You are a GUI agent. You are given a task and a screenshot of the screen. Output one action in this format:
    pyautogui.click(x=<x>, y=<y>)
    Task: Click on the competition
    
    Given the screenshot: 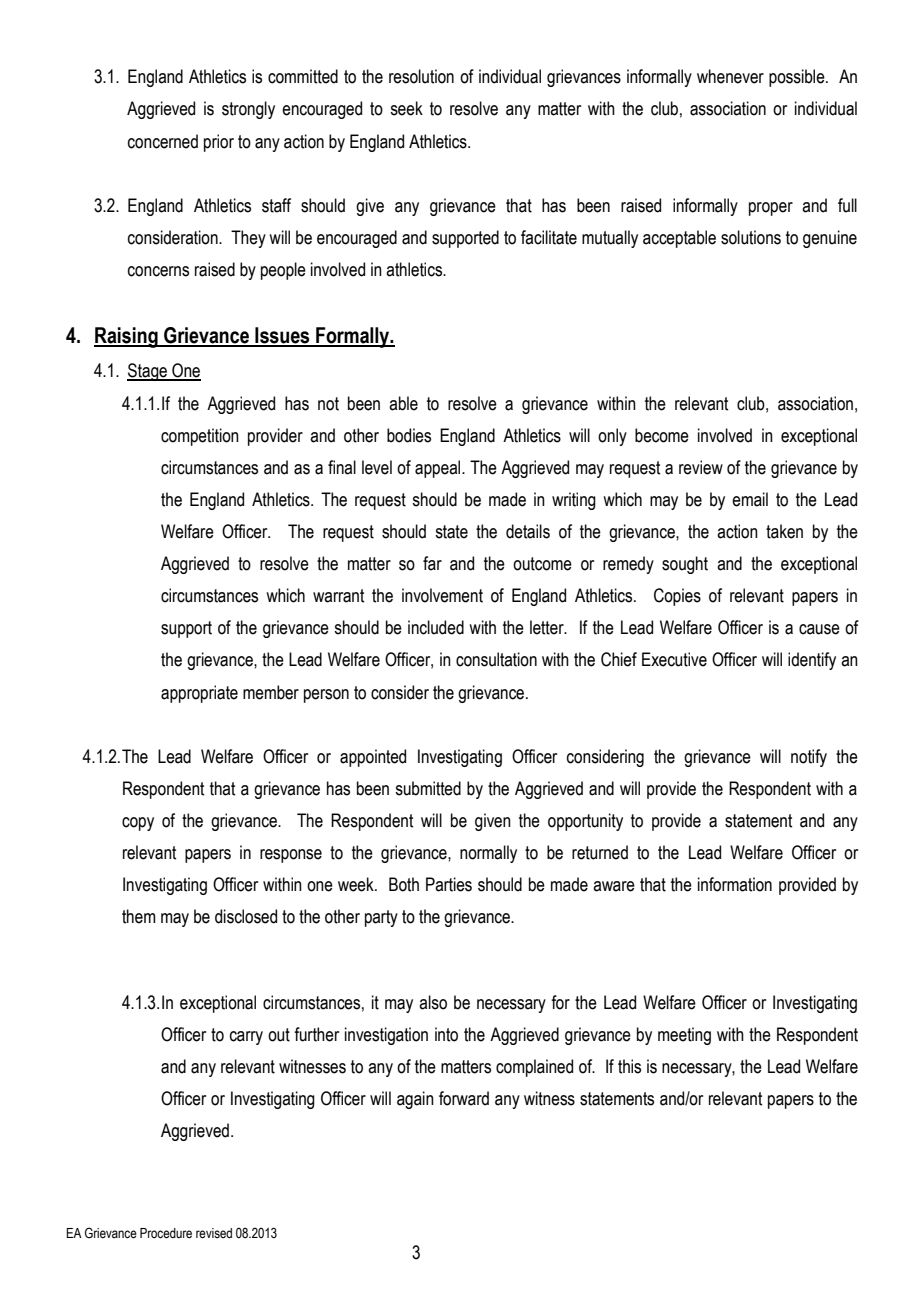 What is the action you would take?
    pyautogui.click(x=200, y=437)
